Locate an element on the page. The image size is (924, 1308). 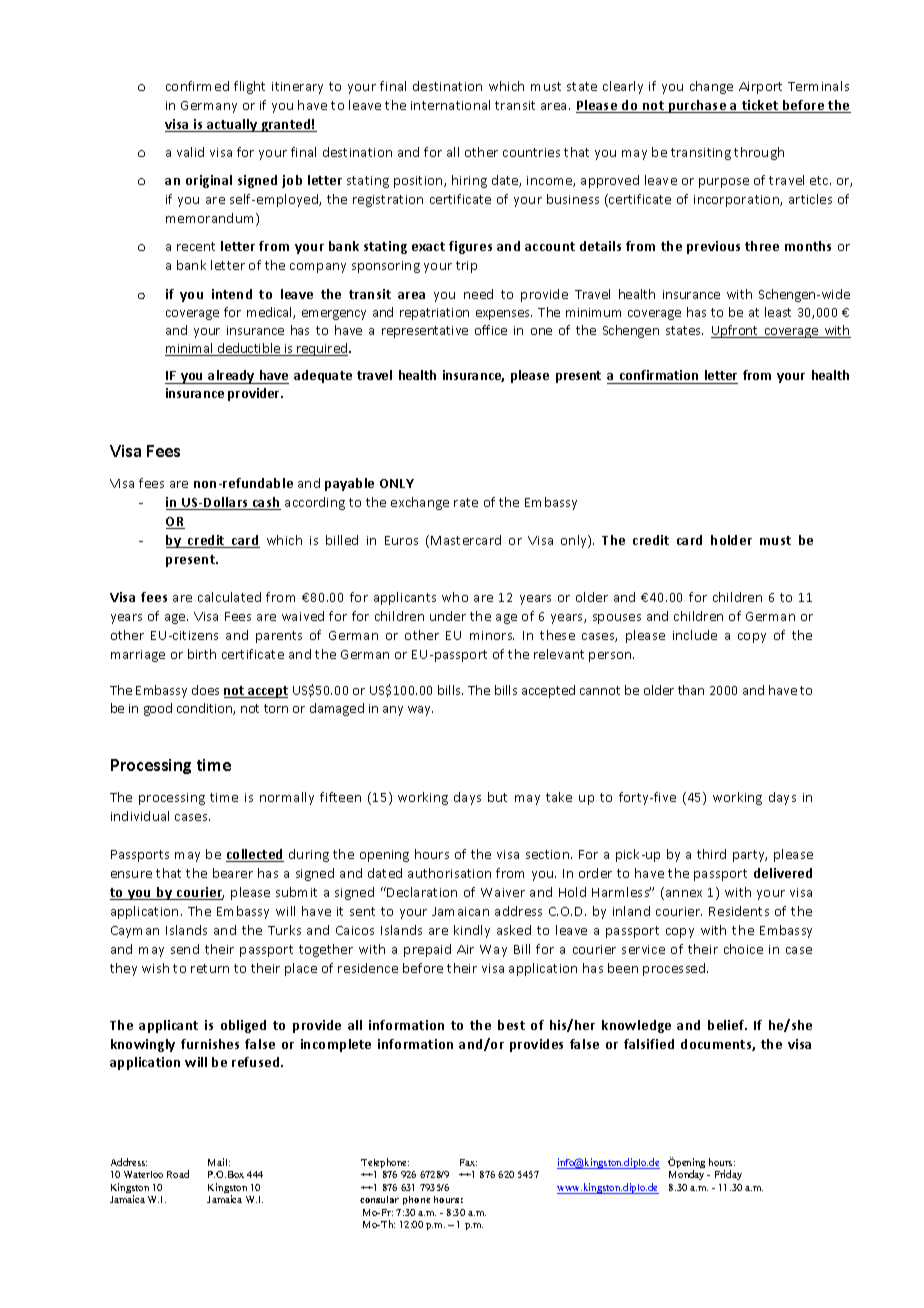
Mail is located at coordinates (219, 1162).
